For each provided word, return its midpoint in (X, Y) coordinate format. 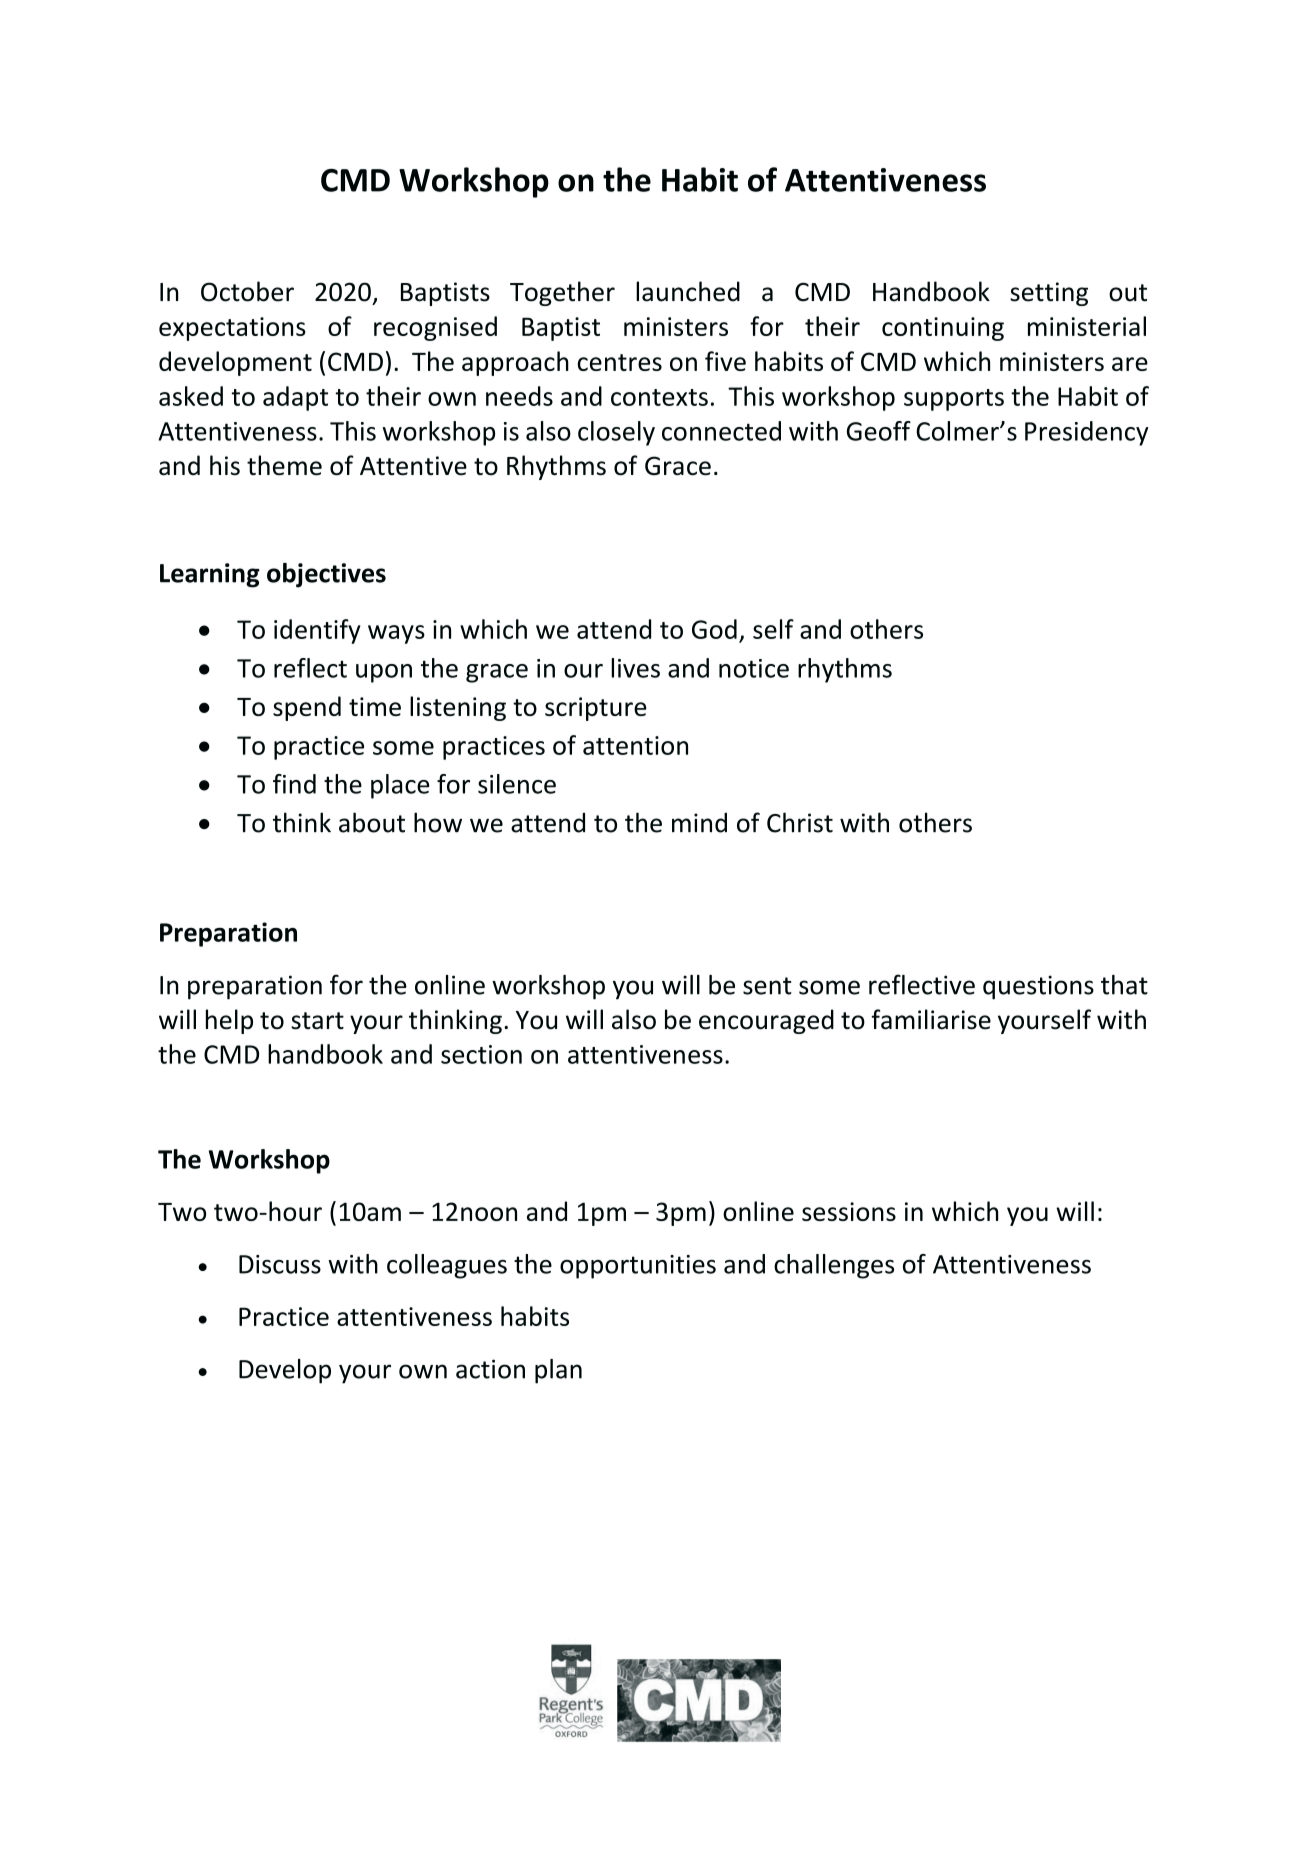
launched (688, 291)
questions (1038, 987)
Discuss (280, 1264)
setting (1049, 294)
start (317, 1021)
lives (635, 668)
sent (767, 986)
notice (754, 668)
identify (317, 631)
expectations (232, 329)
